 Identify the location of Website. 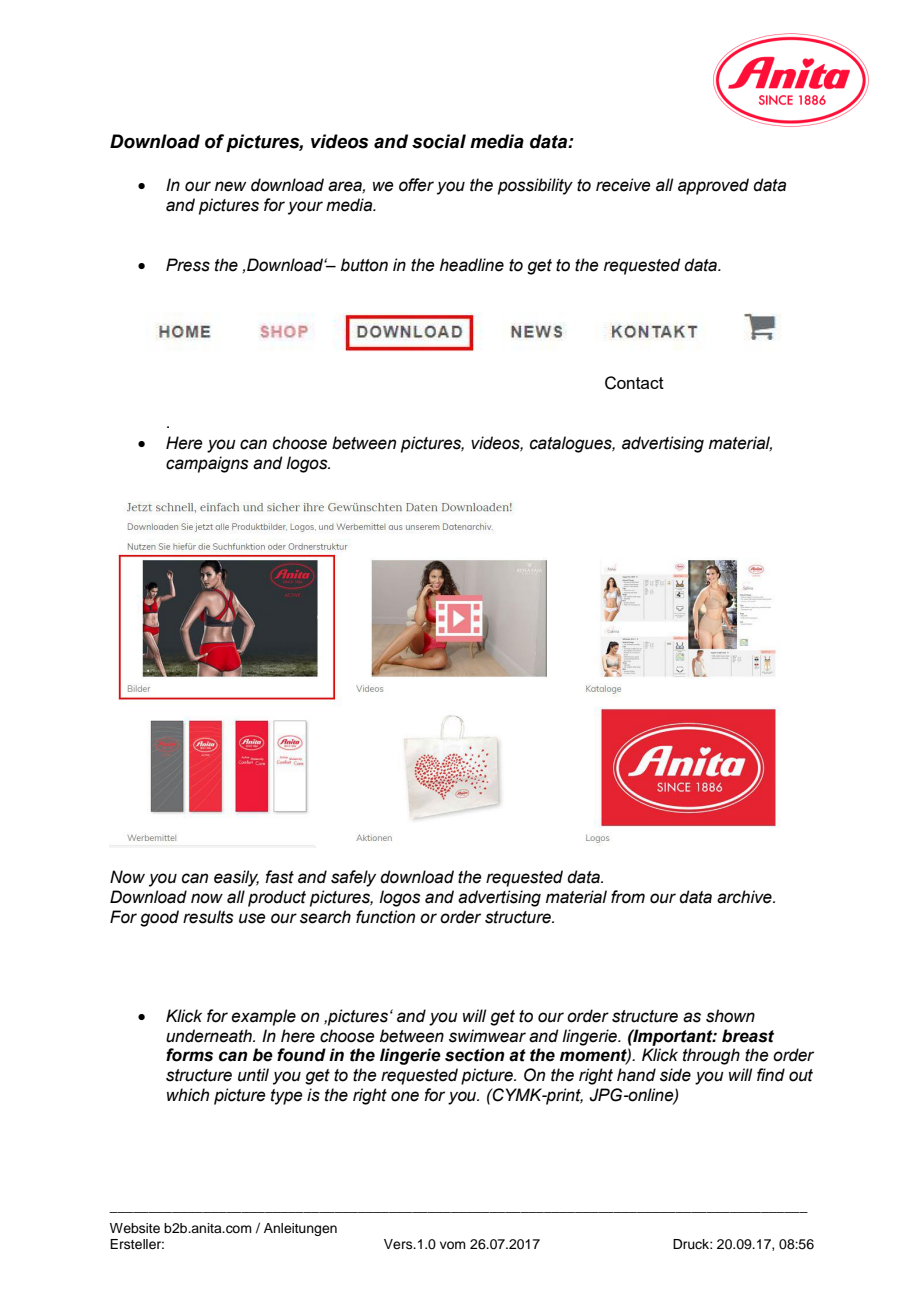
(135, 1228).
